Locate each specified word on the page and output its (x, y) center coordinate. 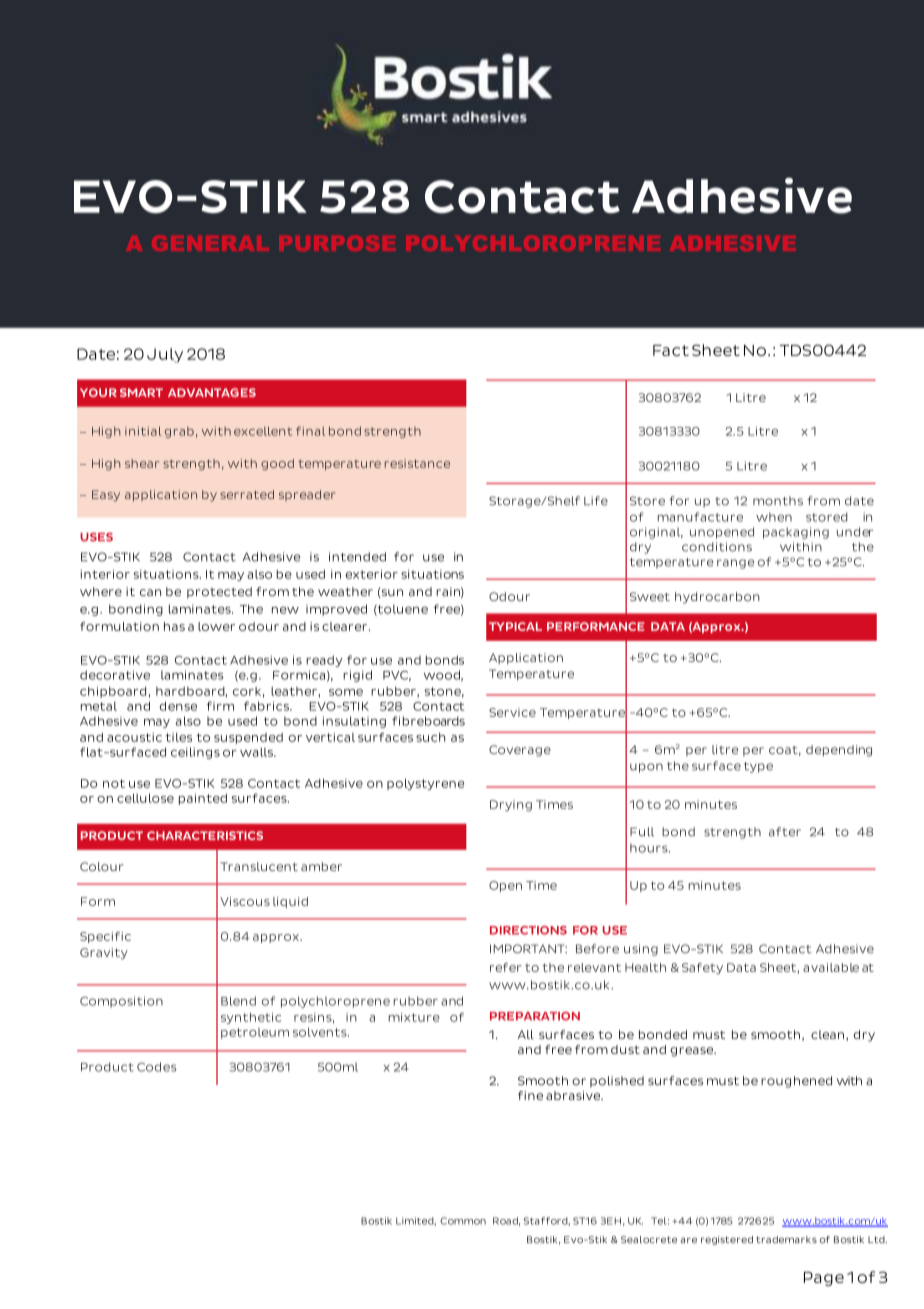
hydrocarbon (717, 598)
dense (178, 706)
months (778, 501)
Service (512, 712)
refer (505, 967)
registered (727, 1240)
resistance (417, 463)
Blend (238, 1001)
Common (463, 1221)
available (831, 967)
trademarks (786, 1239)
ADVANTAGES (212, 392)
